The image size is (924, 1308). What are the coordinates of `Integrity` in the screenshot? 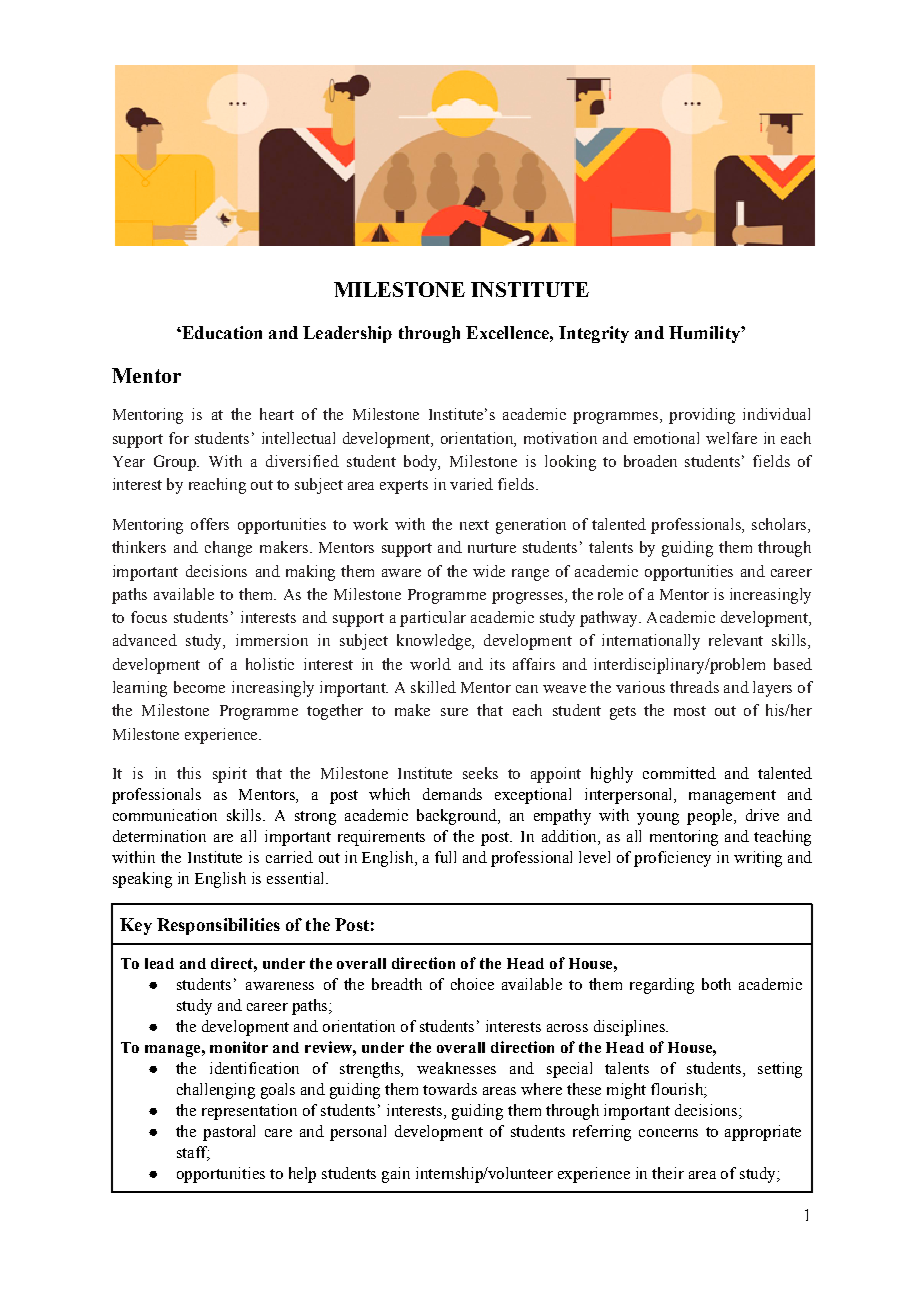 It's located at (594, 334).
